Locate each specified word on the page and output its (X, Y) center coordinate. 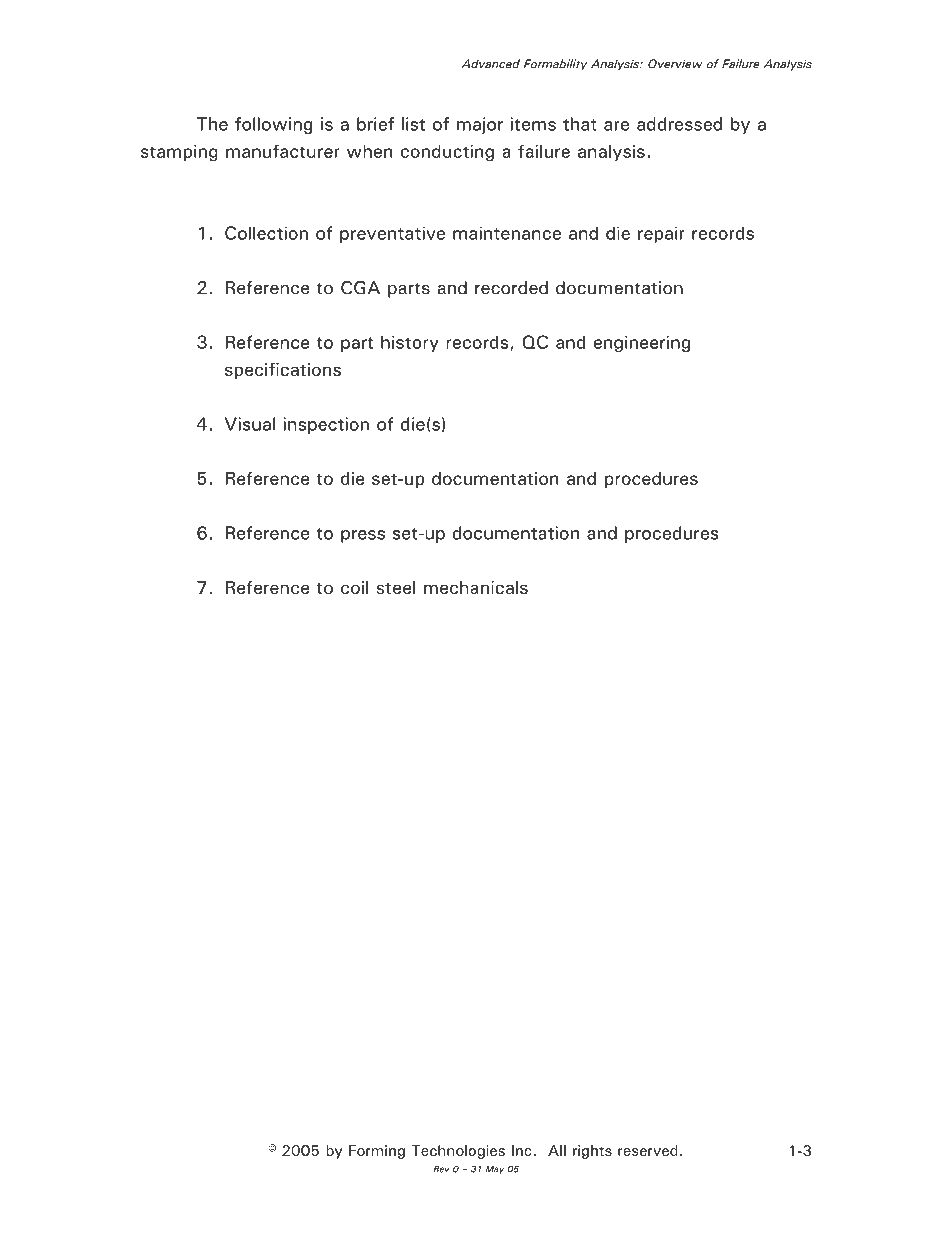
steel (396, 587)
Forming (377, 1152)
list (413, 124)
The (212, 124)
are (616, 126)
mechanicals (476, 587)
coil (354, 587)
